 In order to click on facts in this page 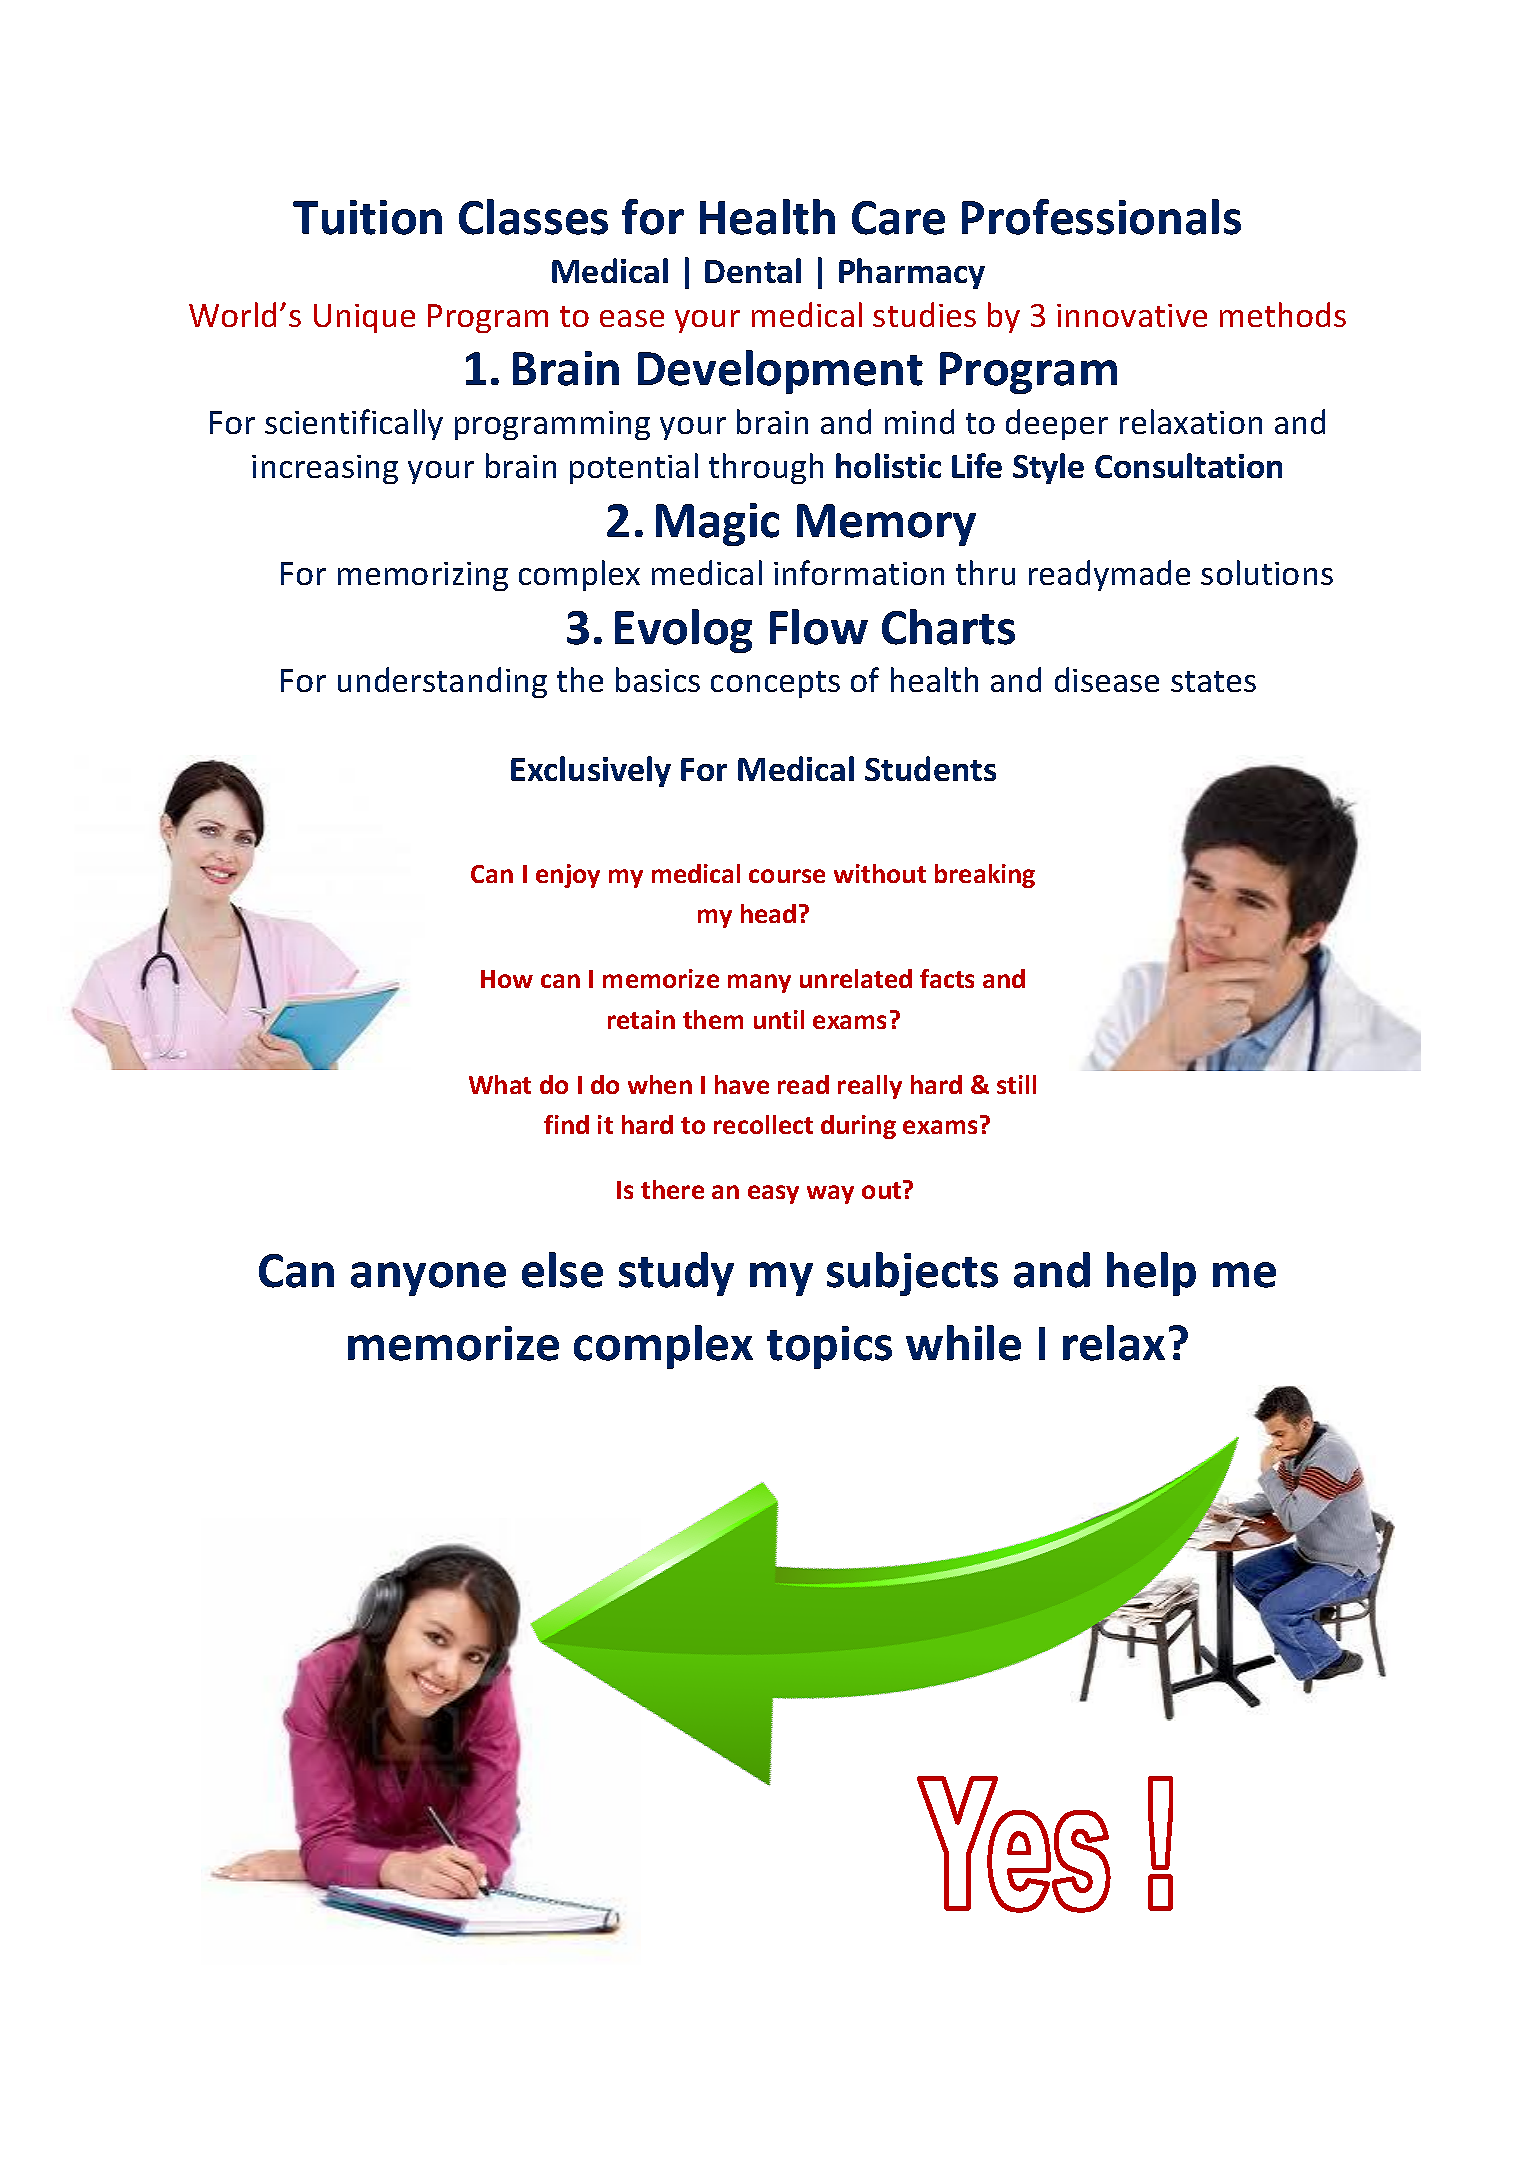, I will do `click(947, 978)`.
